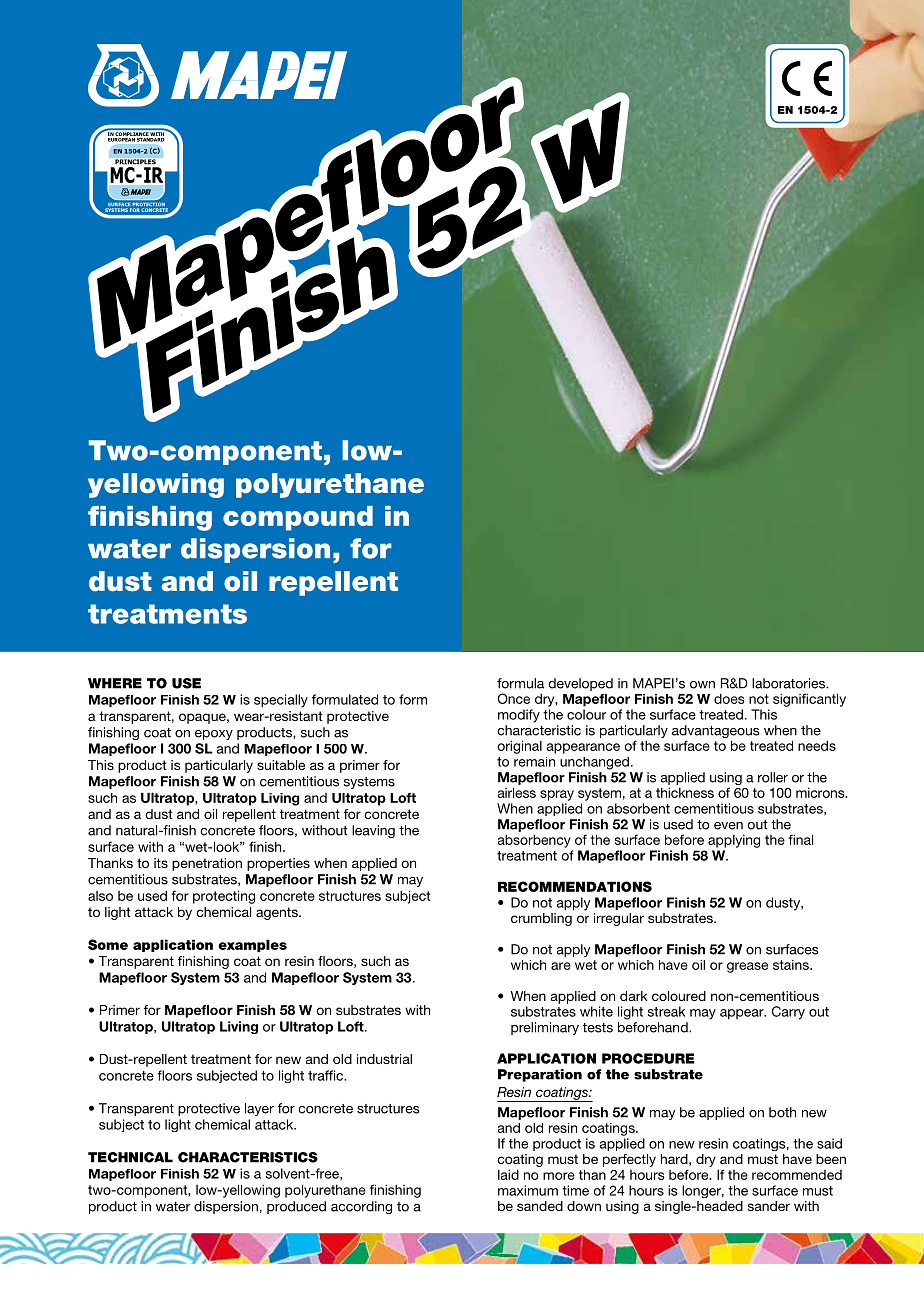 The height and width of the document is (1308, 924). Describe the element at coordinates (298, 518) in the document. I see `compound` at that location.
